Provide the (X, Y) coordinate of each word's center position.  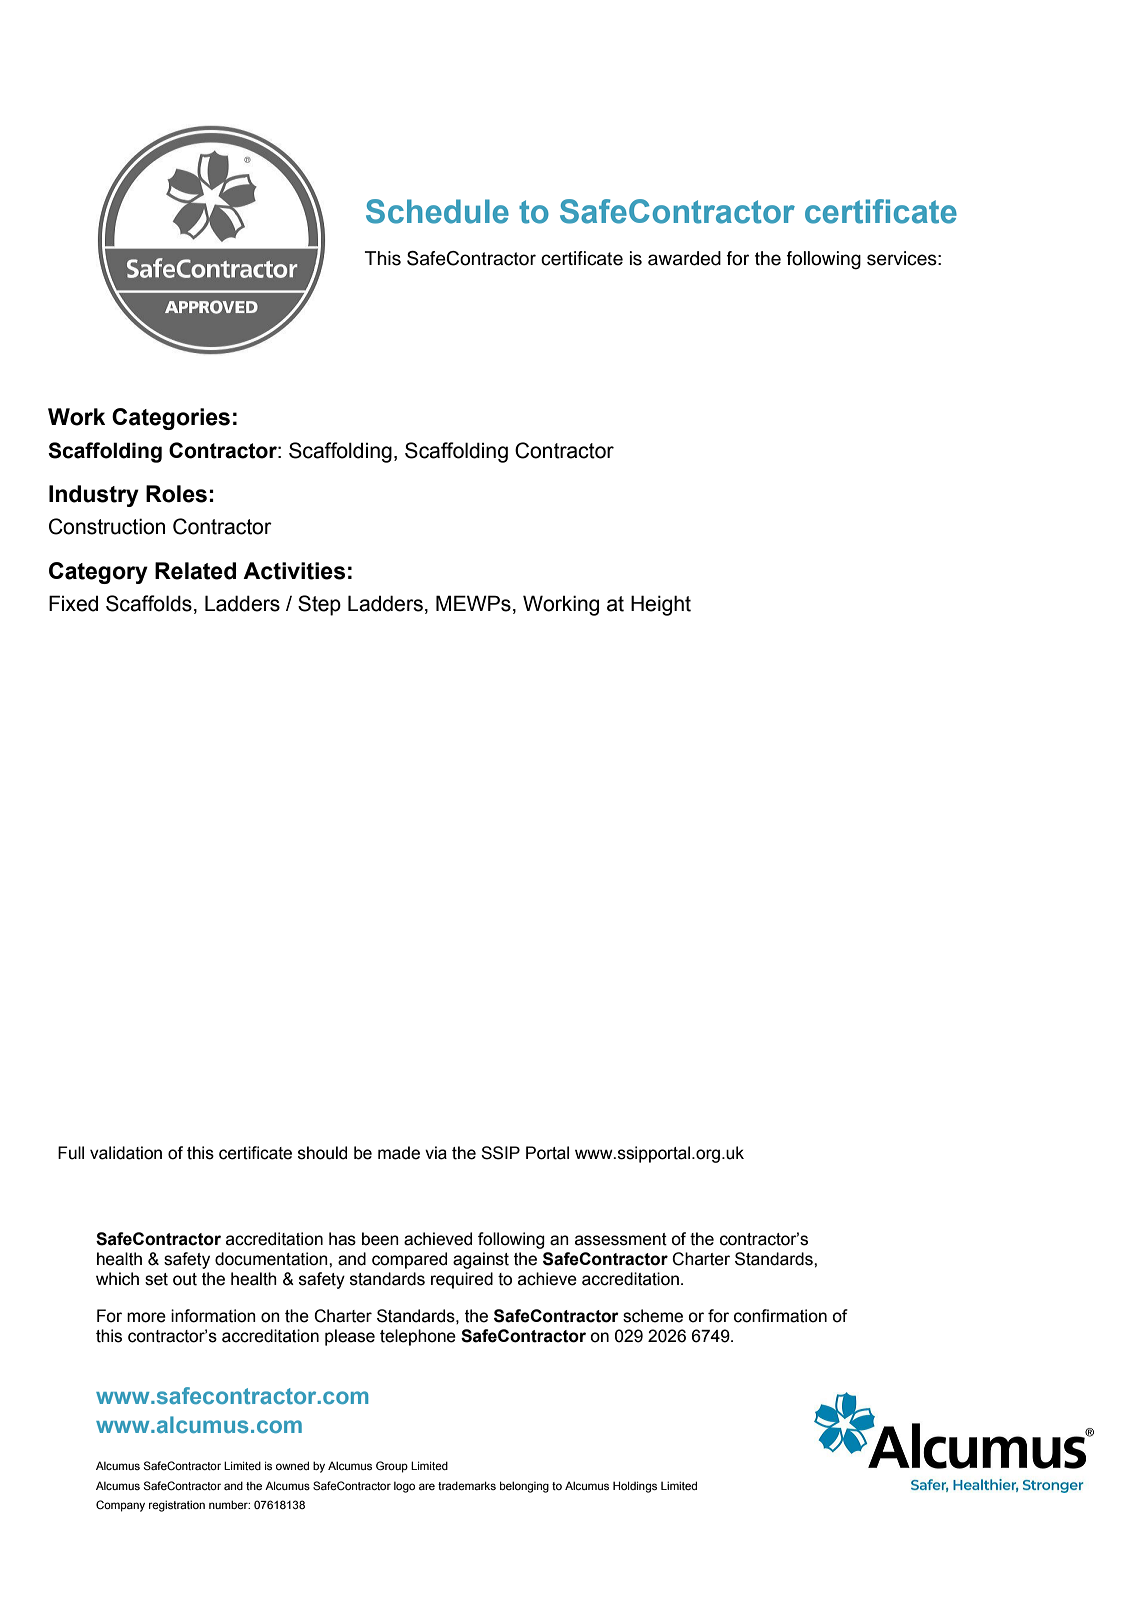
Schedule (437, 211)
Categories (171, 419)
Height (661, 605)
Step (319, 605)
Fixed (73, 603)
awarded (684, 258)
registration (177, 1506)
